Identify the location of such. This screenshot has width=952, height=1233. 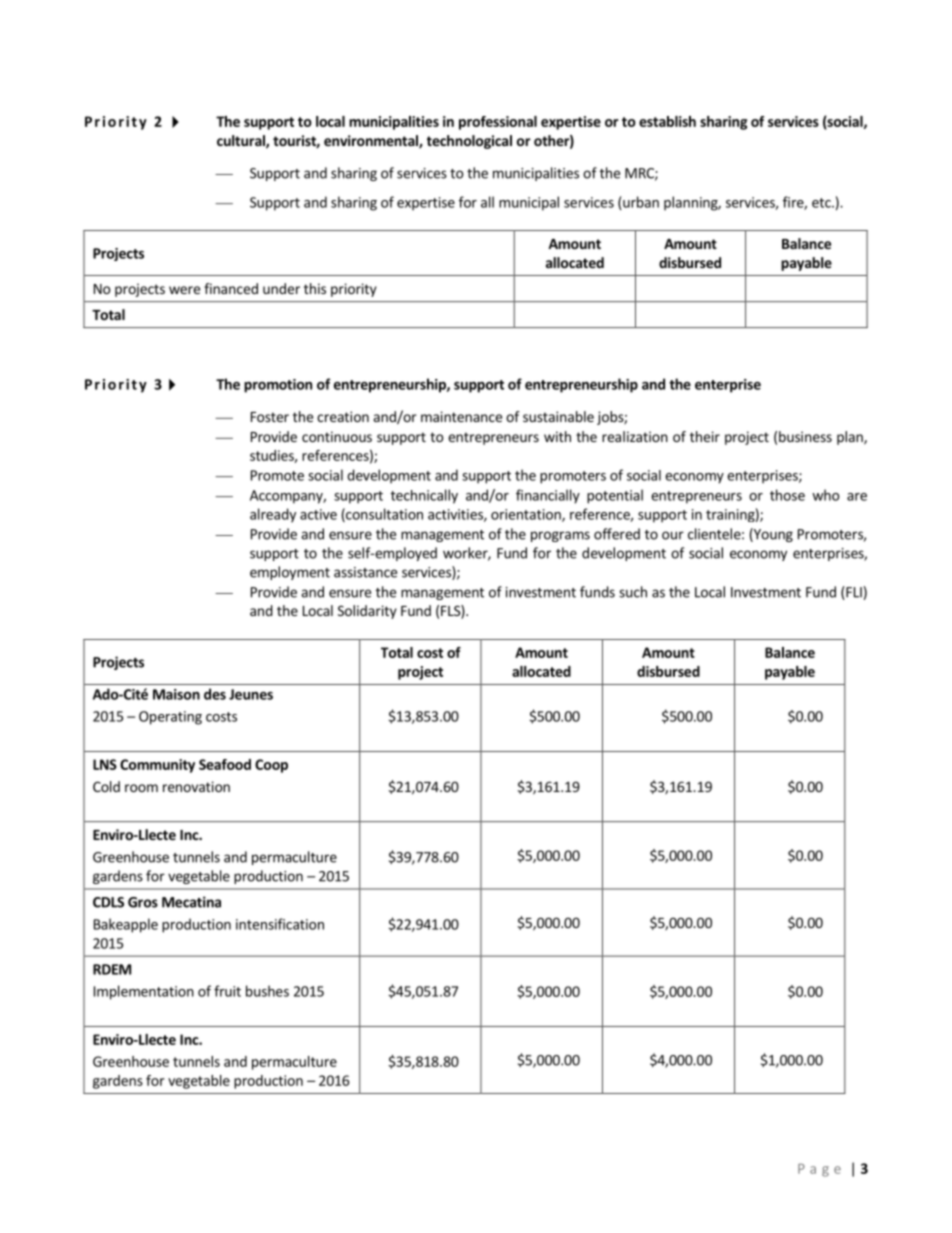
(633, 592).
